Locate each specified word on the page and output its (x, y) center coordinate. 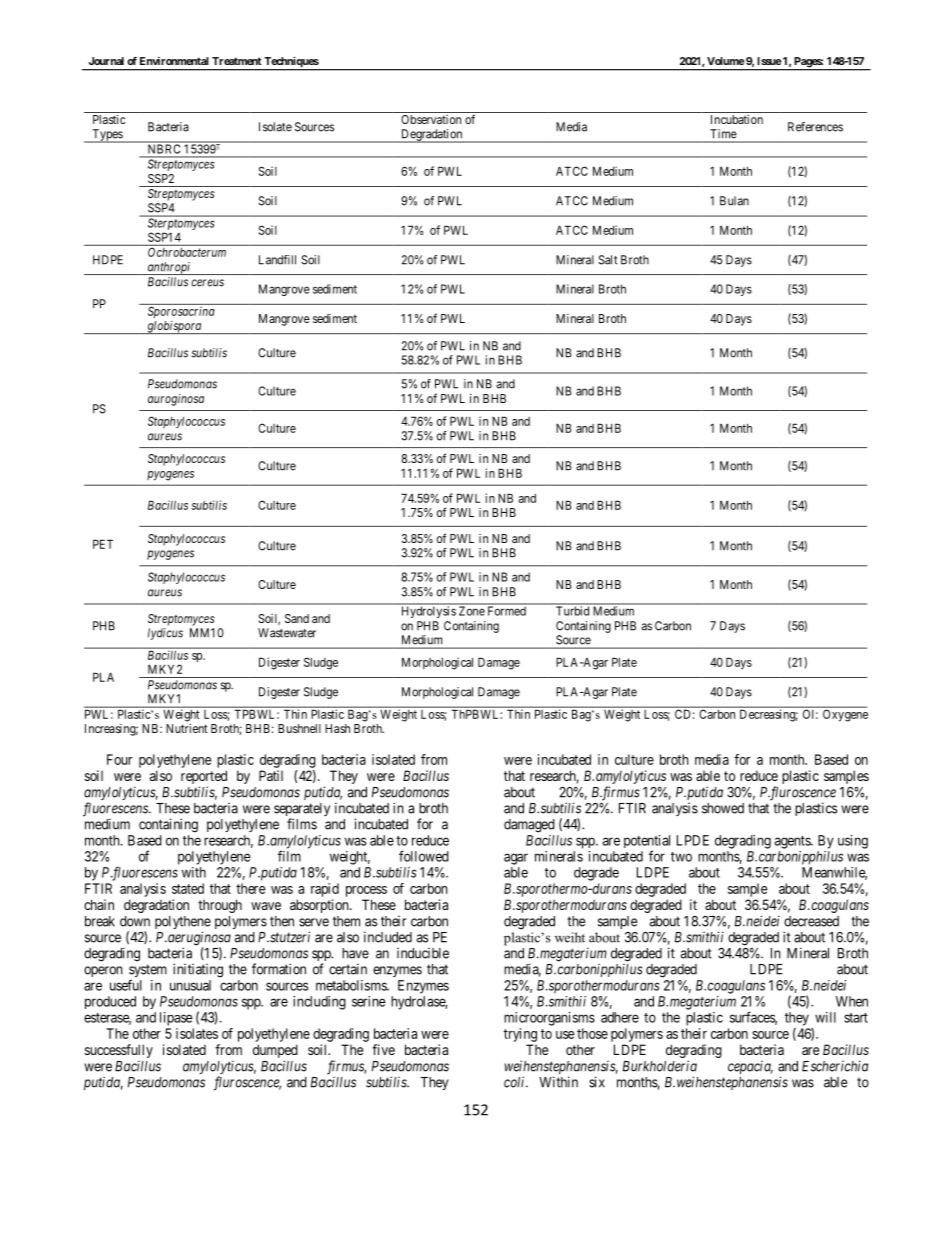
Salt (607, 260)
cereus (207, 283)
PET (103, 544)
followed (424, 856)
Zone (472, 611)
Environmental (174, 61)
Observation (431, 119)
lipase (176, 1019)
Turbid (572, 611)
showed (723, 808)
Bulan (734, 201)
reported (204, 778)
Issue (769, 61)
